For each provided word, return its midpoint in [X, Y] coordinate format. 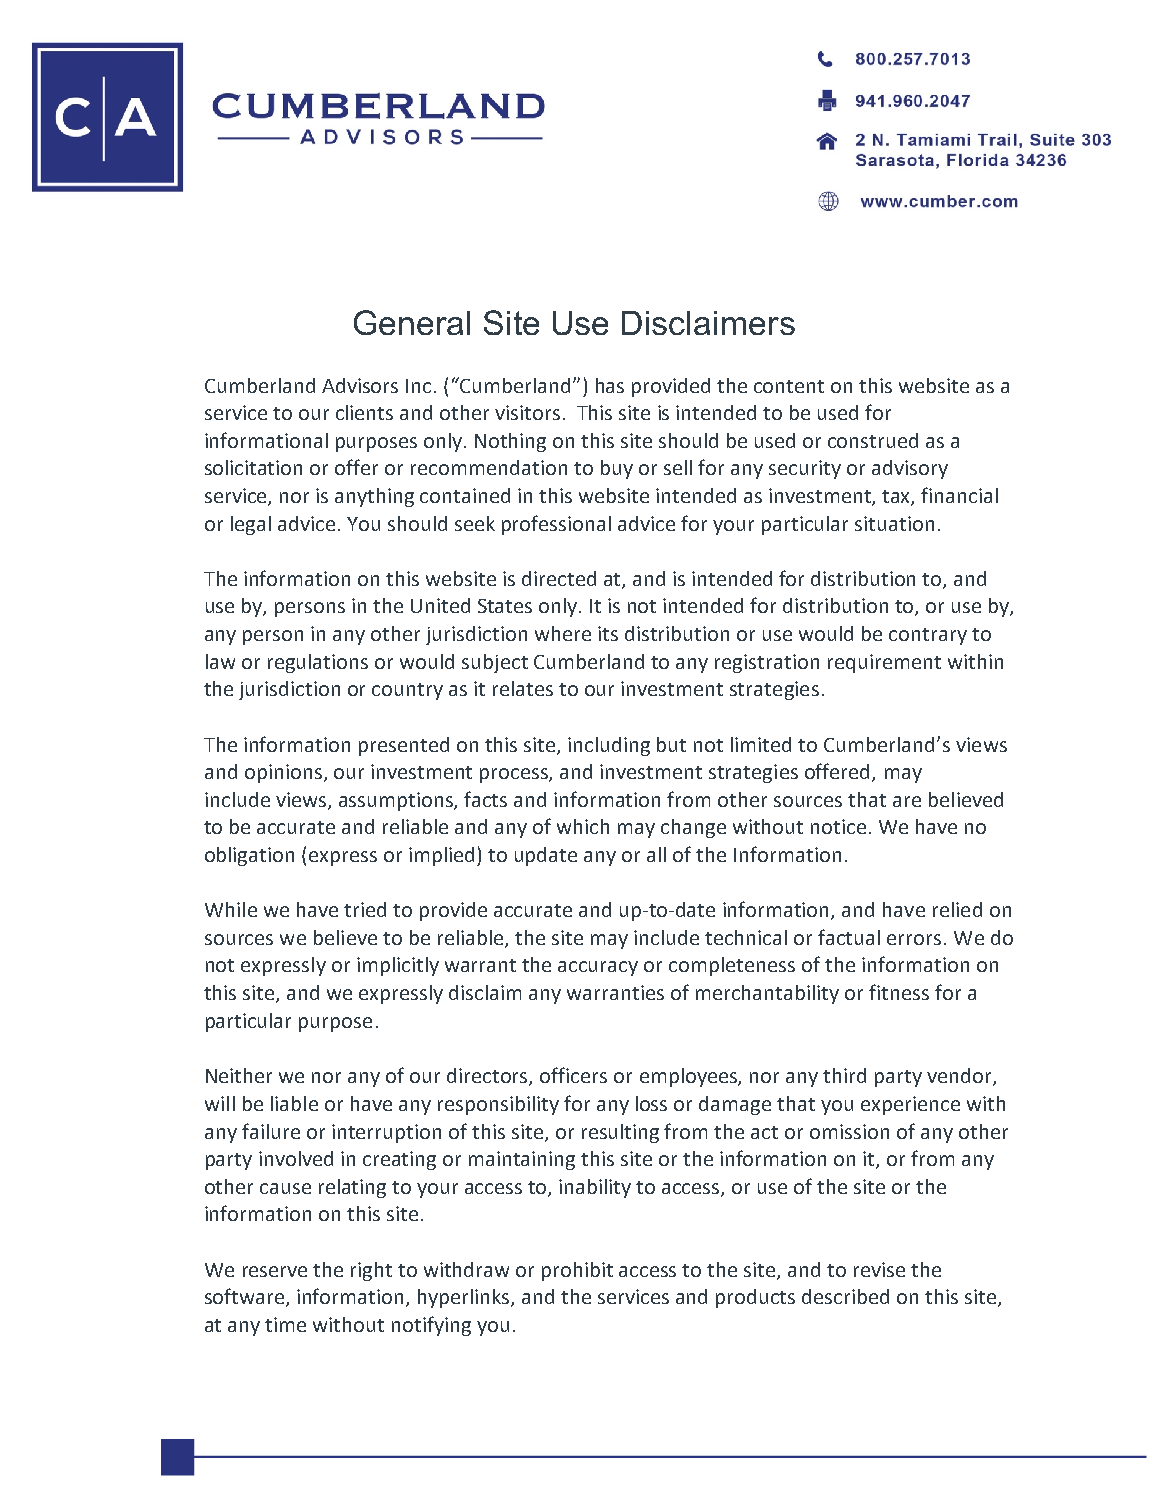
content [789, 386]
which [583, 826]
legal [251, 525]
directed [559, 578]
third [844, 1075]
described [845, 1296]
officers [573, 1075]
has [610, 385]
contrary [928, 636]
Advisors [360, 385]
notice [838, 826]
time [285, 1324]
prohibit [577, 1271]
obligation [249, 856]
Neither [239, 1075]
